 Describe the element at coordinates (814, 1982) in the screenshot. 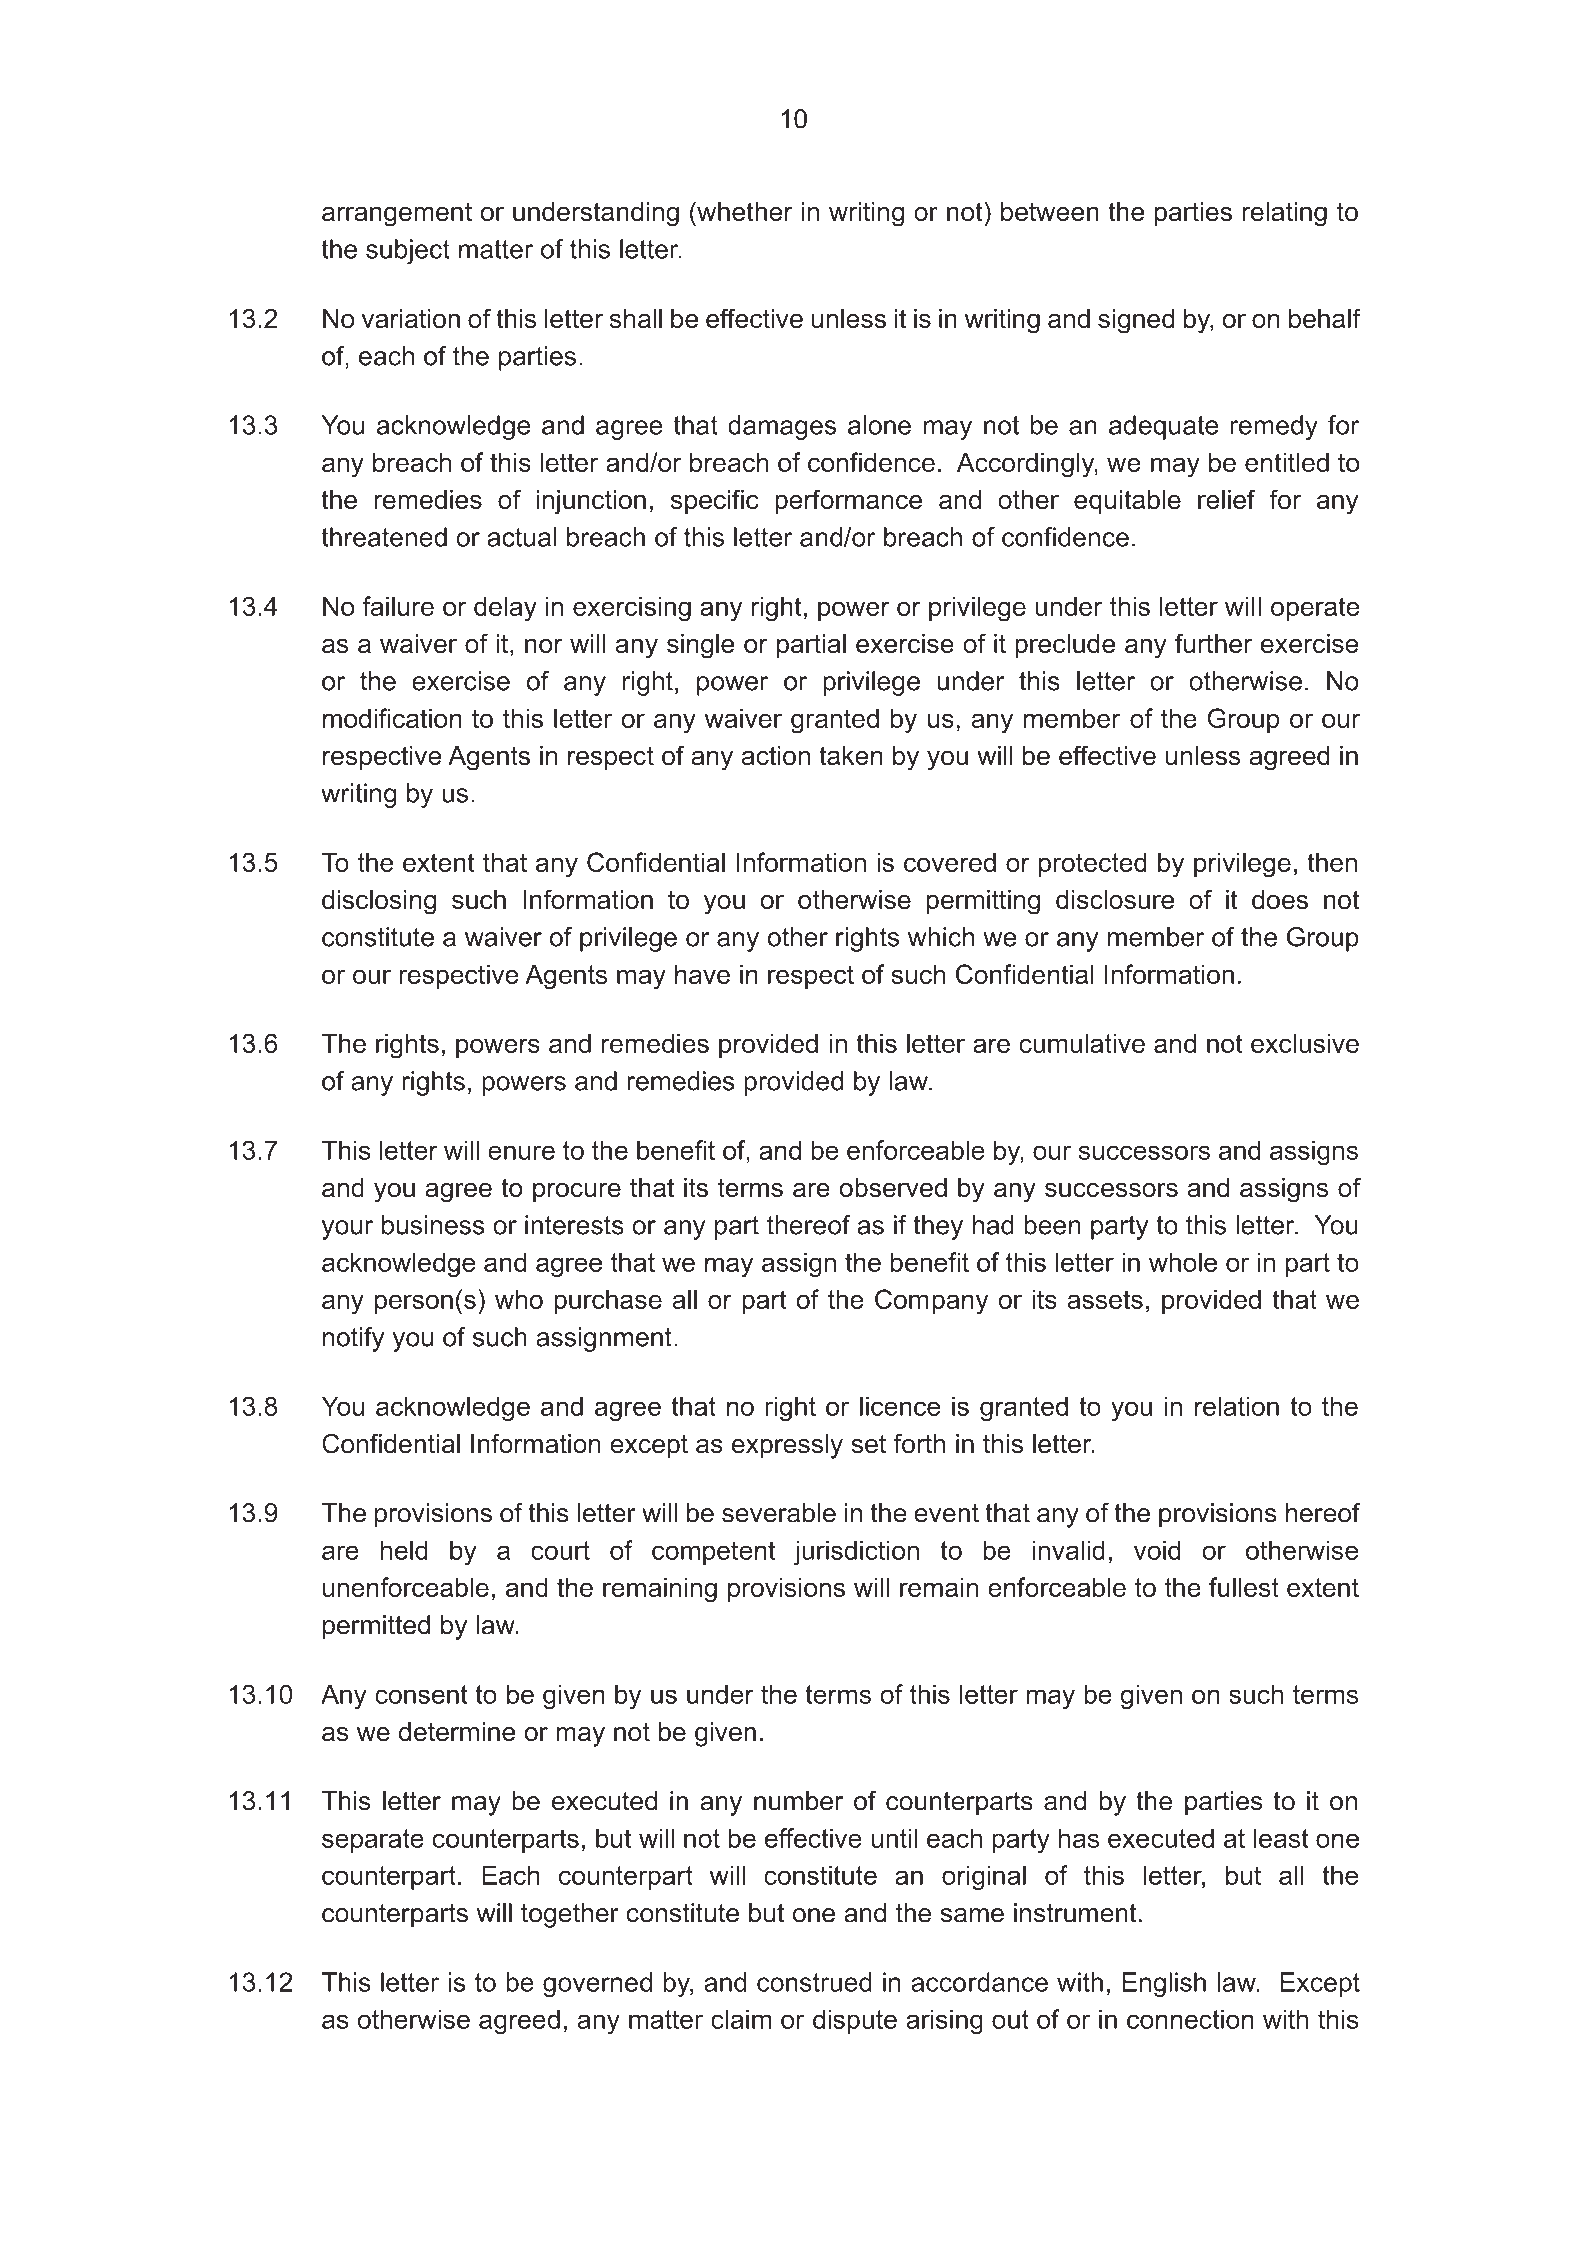

I see `construed` at that location.
